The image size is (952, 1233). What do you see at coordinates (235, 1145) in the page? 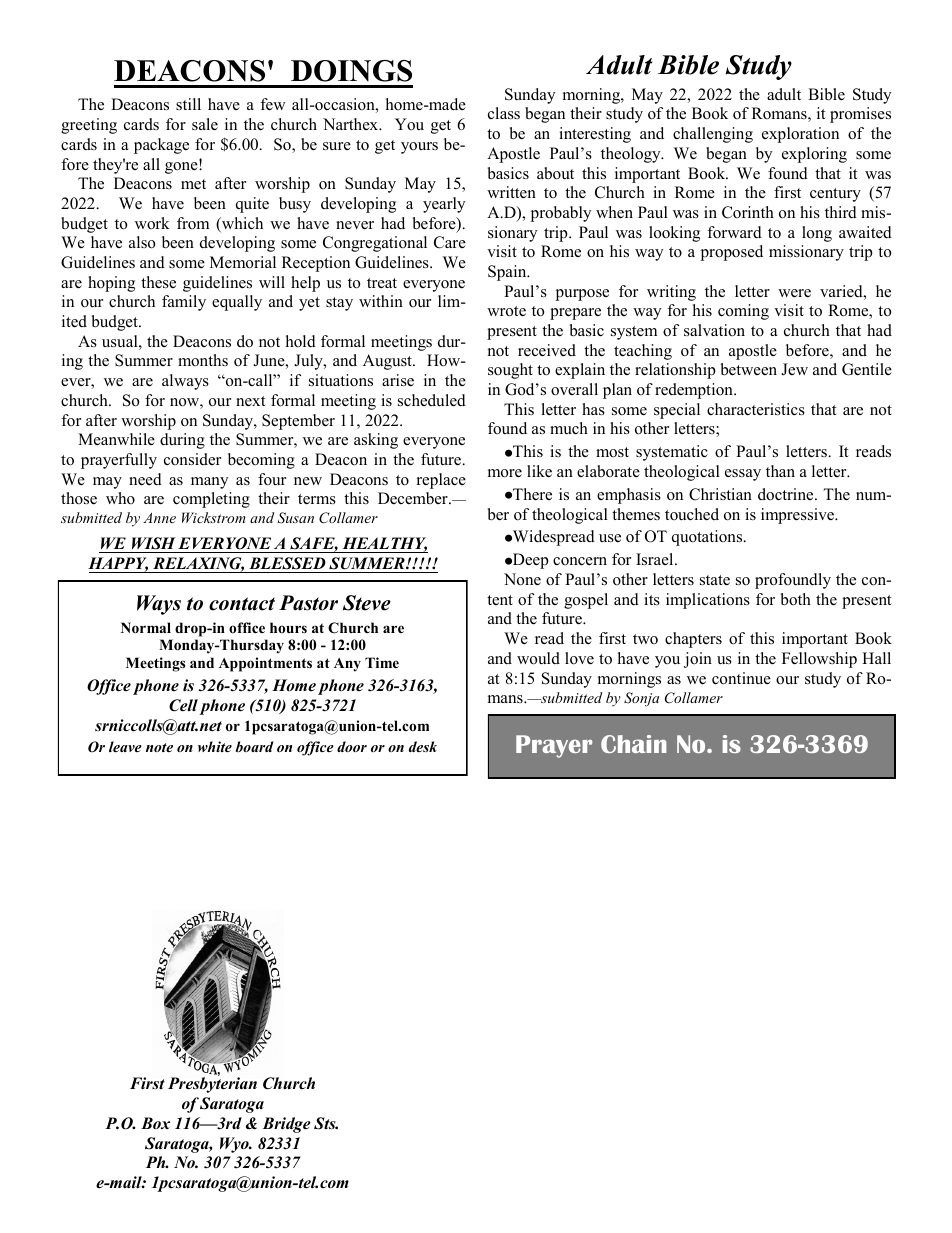
I see `Wyo` at bounding box center [235, 1145].
